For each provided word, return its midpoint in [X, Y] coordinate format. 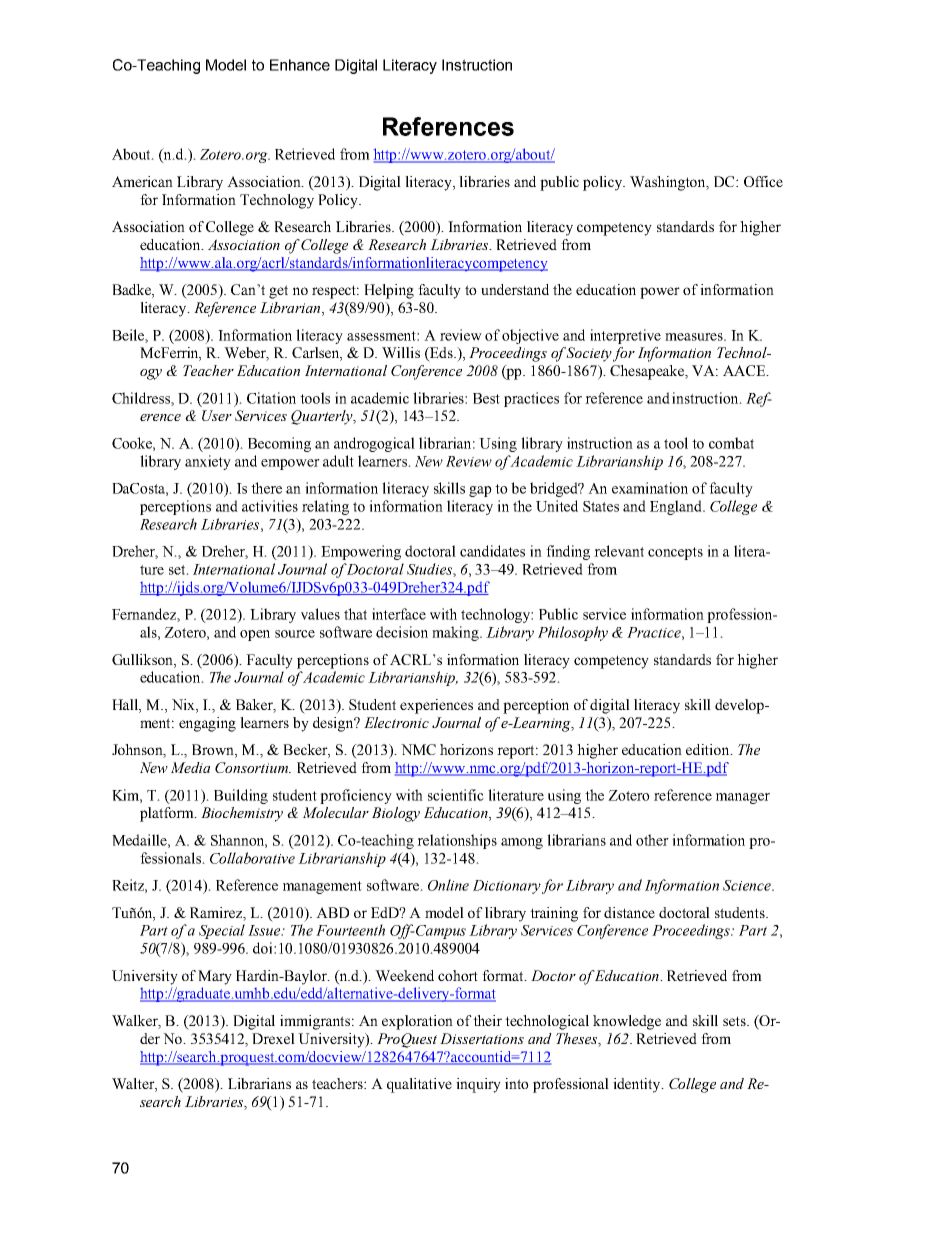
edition [709, 749]
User [217, 415]
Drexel [273, 1038]
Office [763, 181]
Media [190, 767]
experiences [436, 706]
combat [731, 443]
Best [486, 398]
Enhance [300, 65]
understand [515, 289]
